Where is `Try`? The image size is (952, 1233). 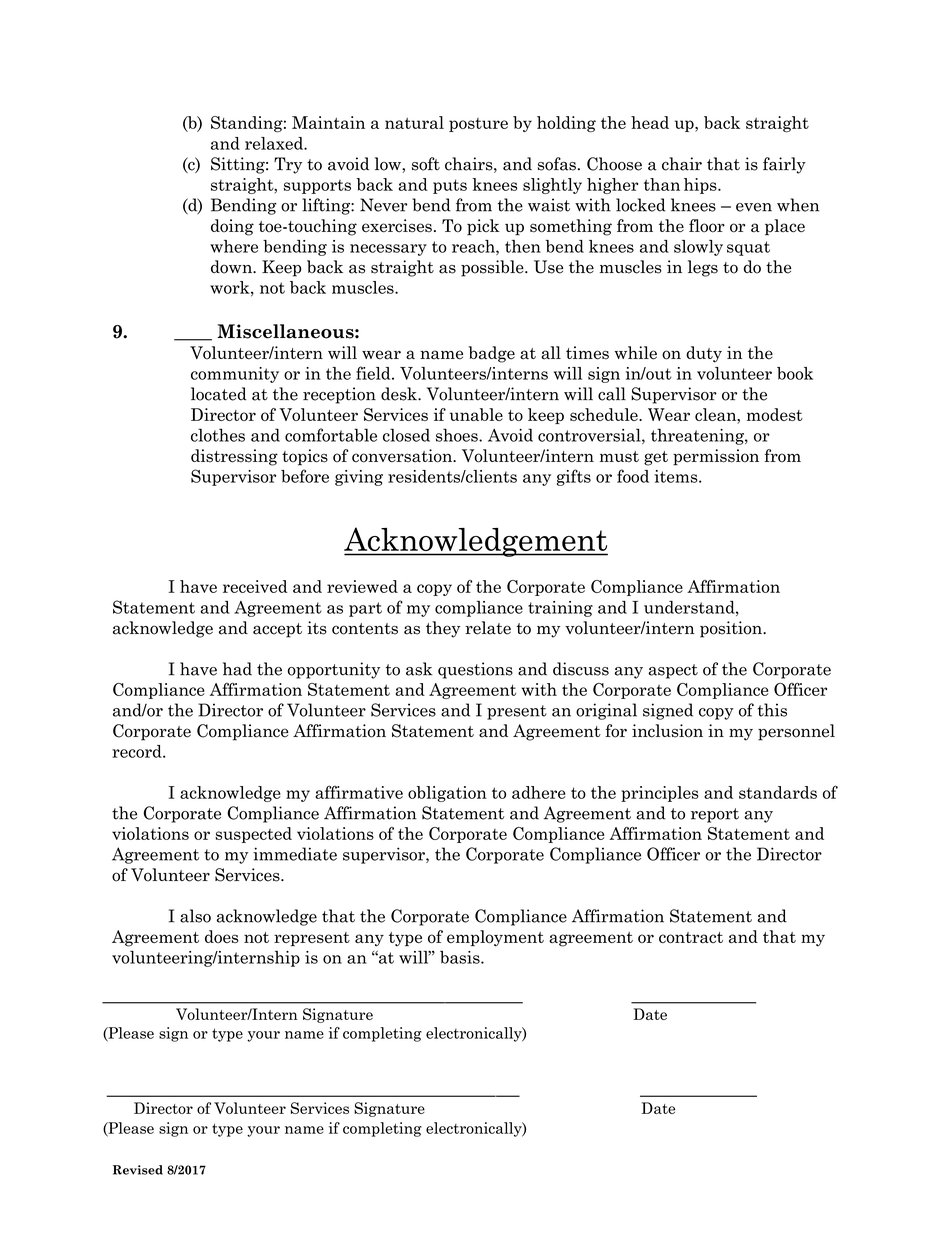
Try is located at coordinates (288, 165).
